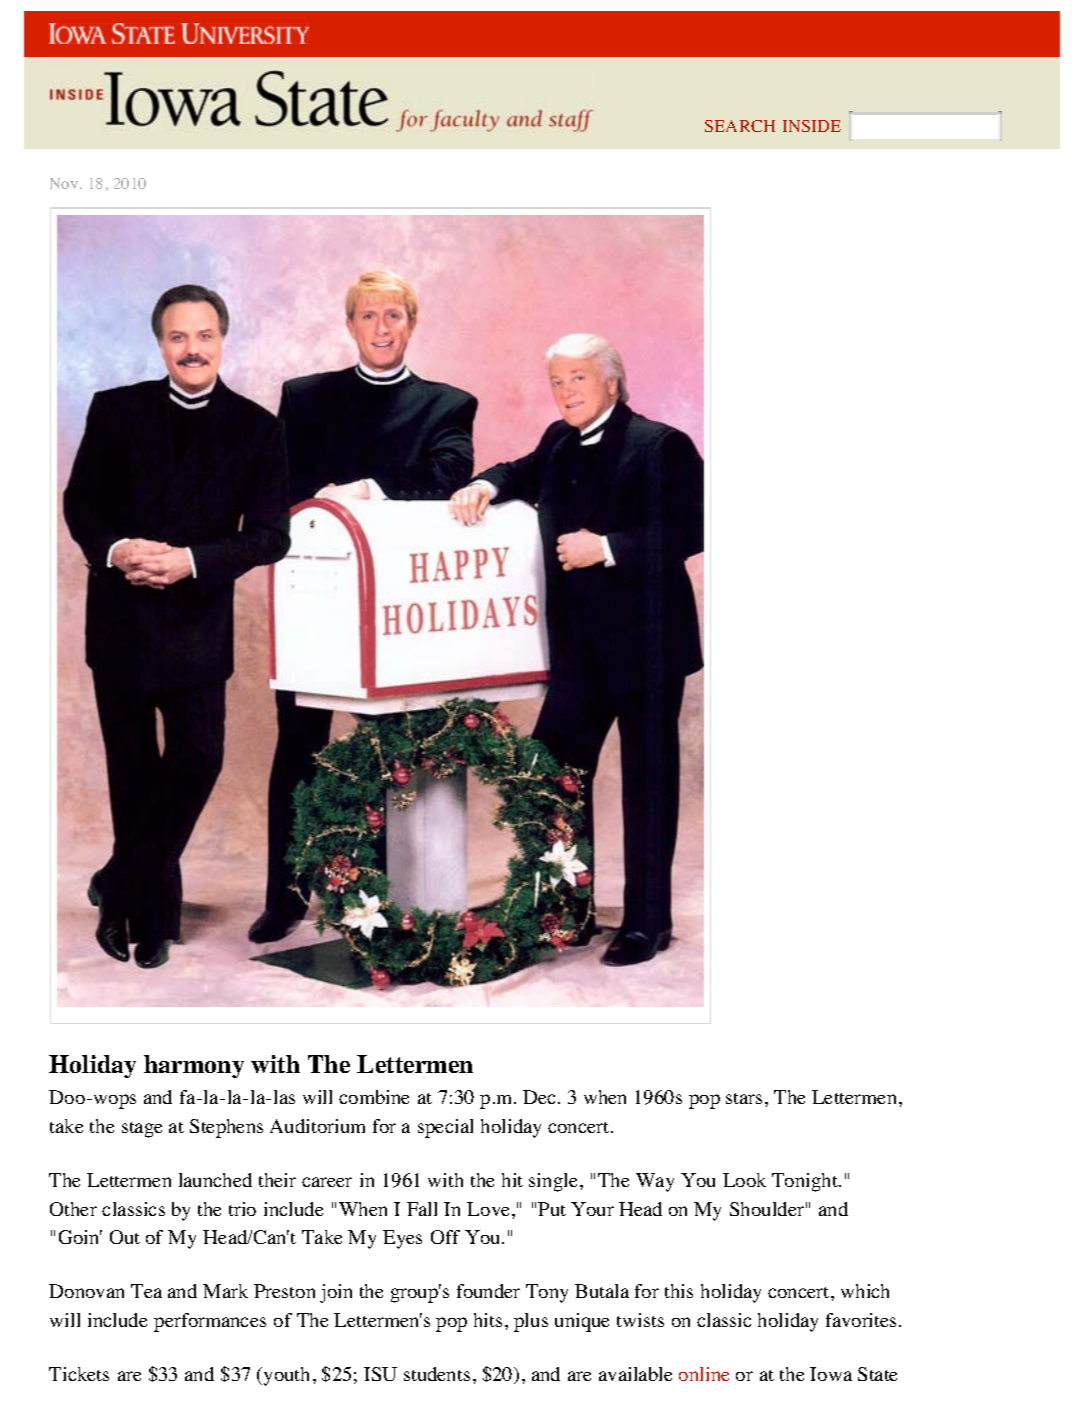 This image has height=1407, width=1087. I want to click on combine, so click(374, 1097).
